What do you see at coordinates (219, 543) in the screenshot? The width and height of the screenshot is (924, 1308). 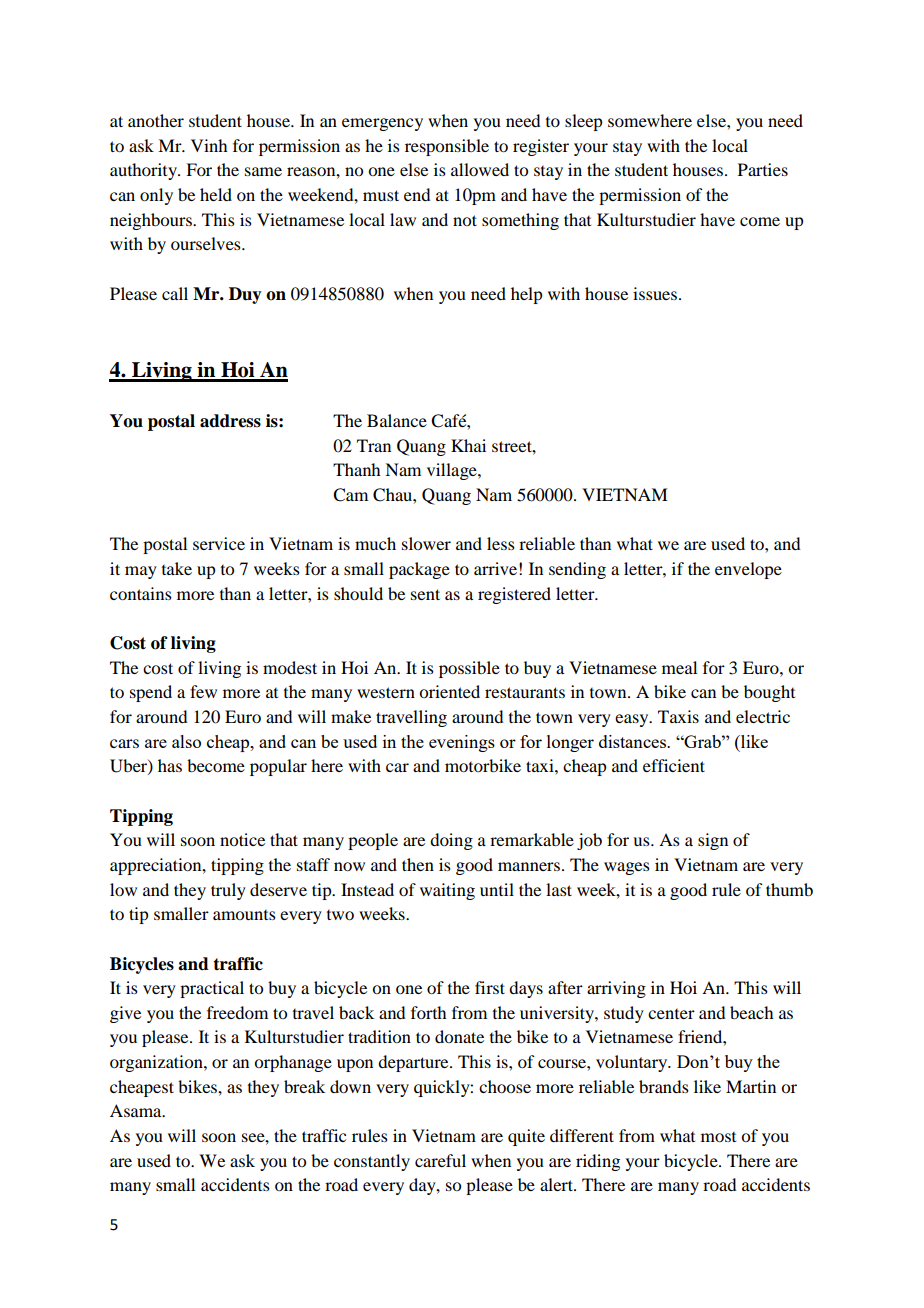 I see `service` at bounding box center [219, 543].
